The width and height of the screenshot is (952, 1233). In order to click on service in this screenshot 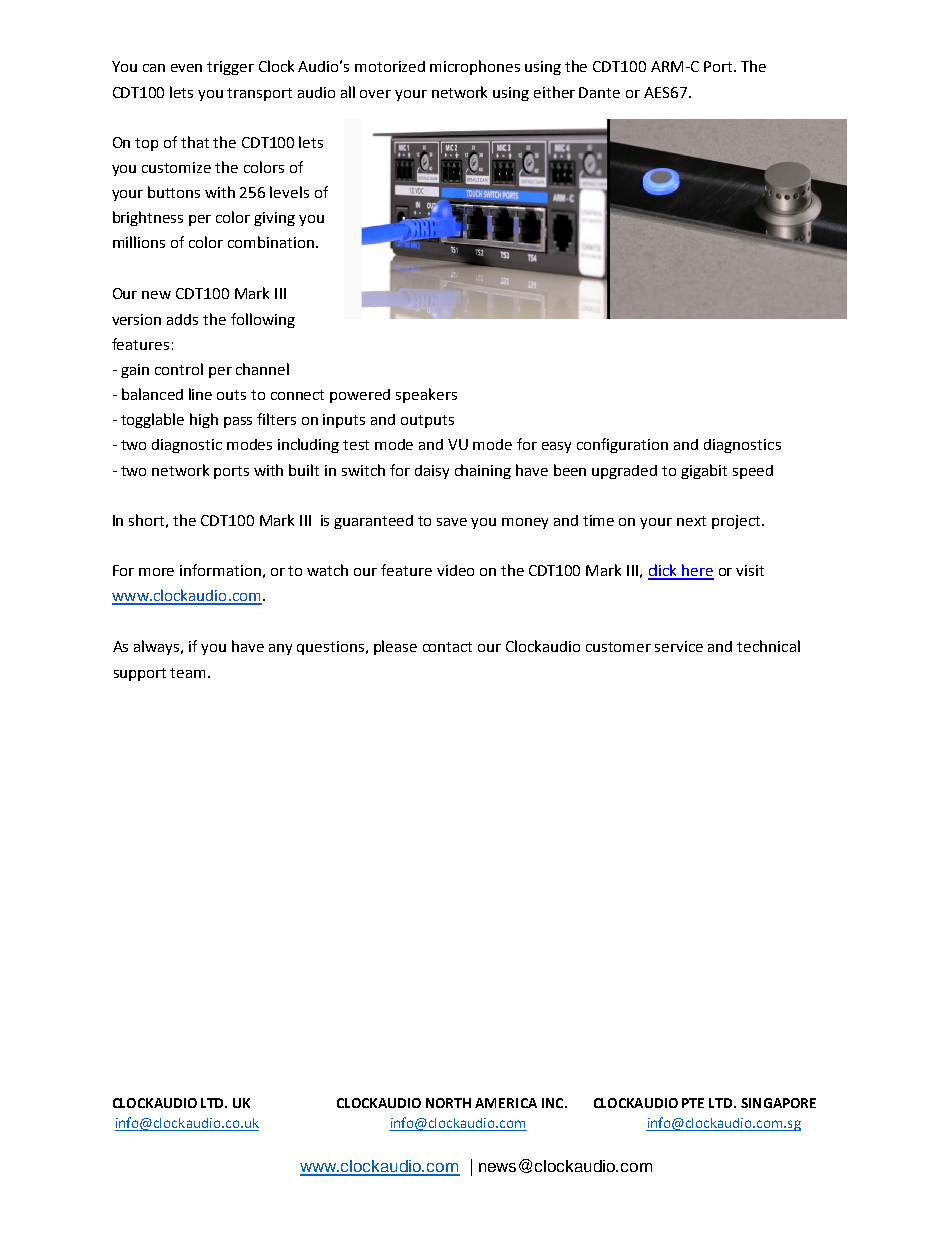, I will do `click(679, 646)`.
